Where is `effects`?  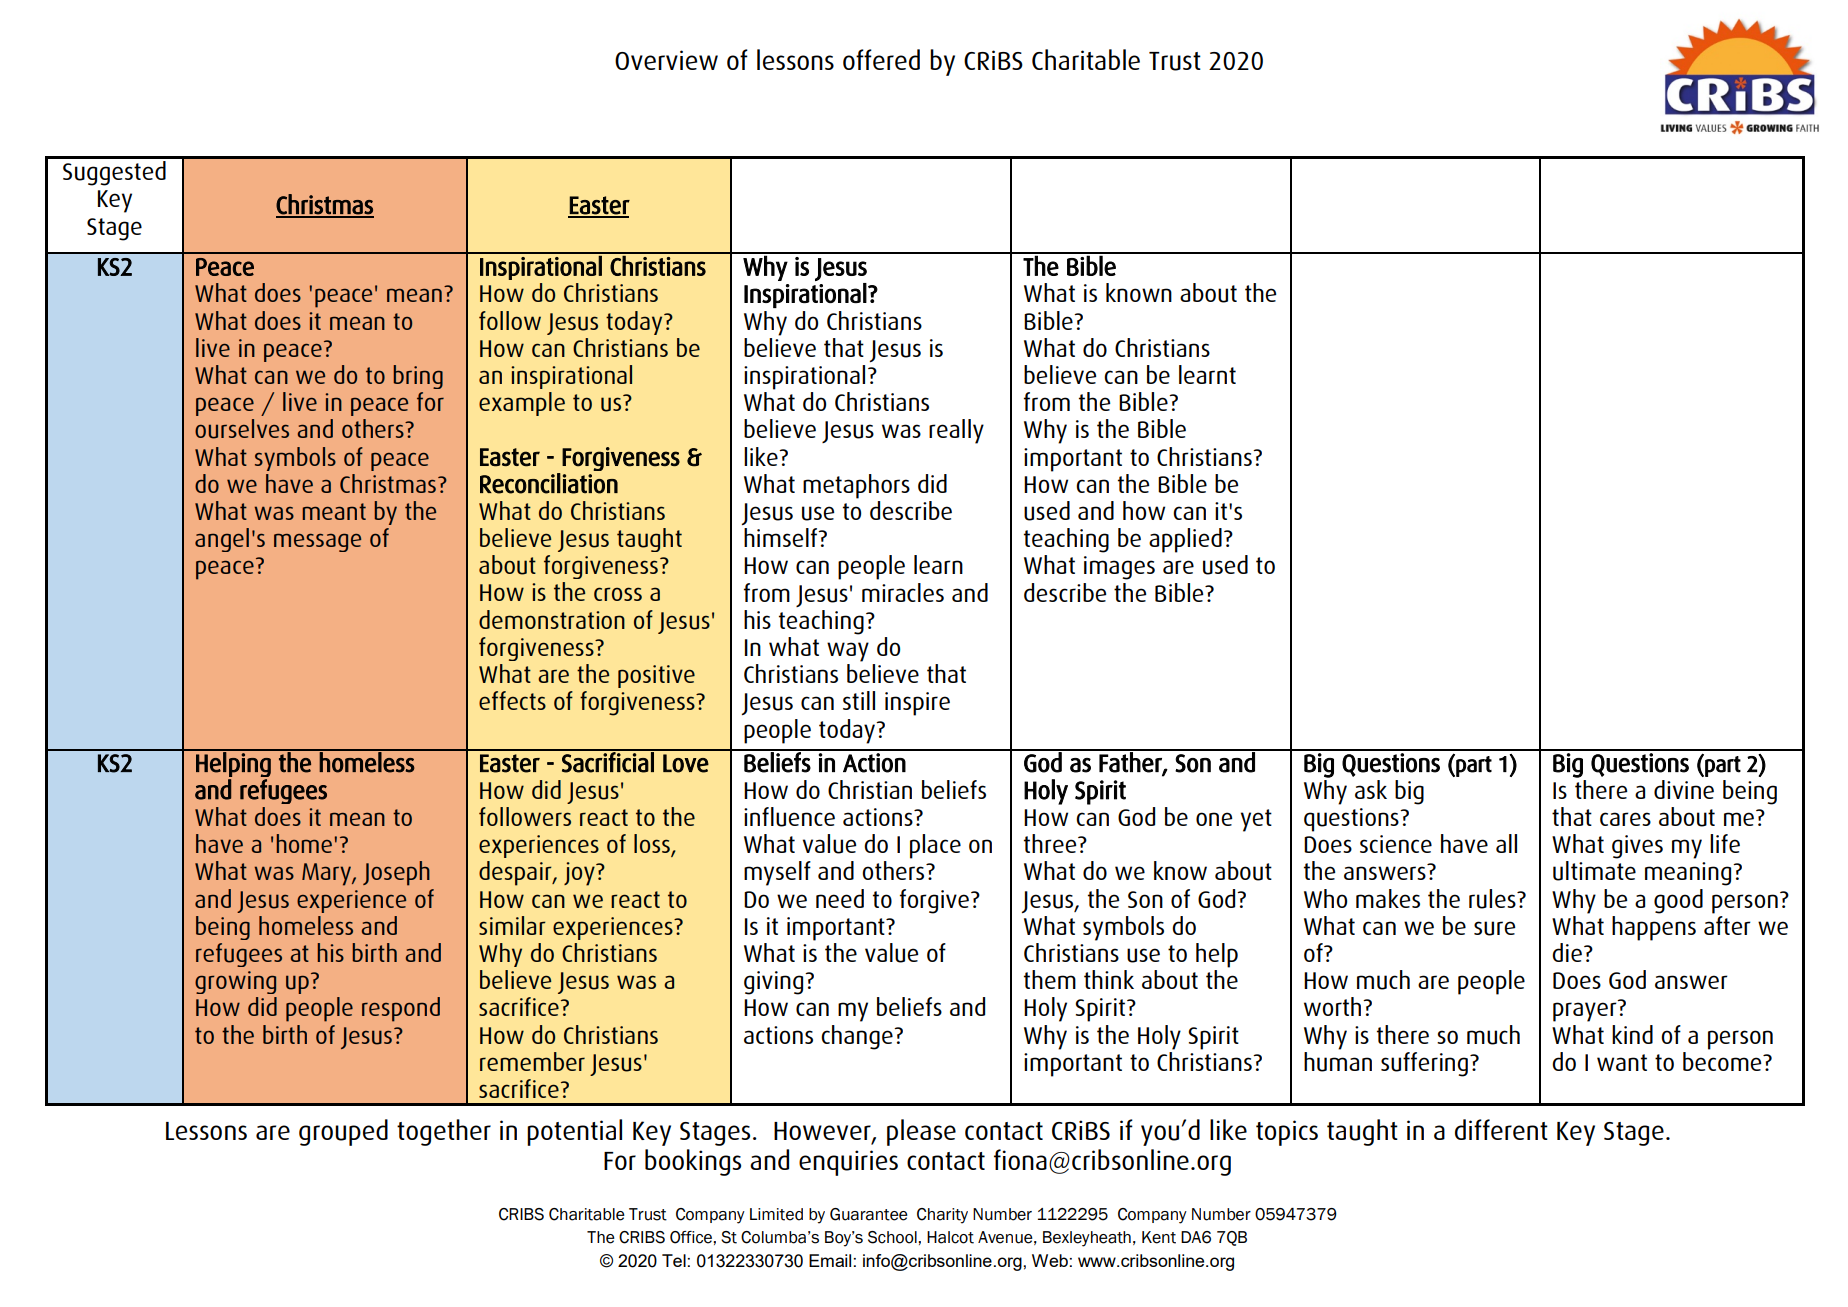
effects is located at coordinates (512, 700).
